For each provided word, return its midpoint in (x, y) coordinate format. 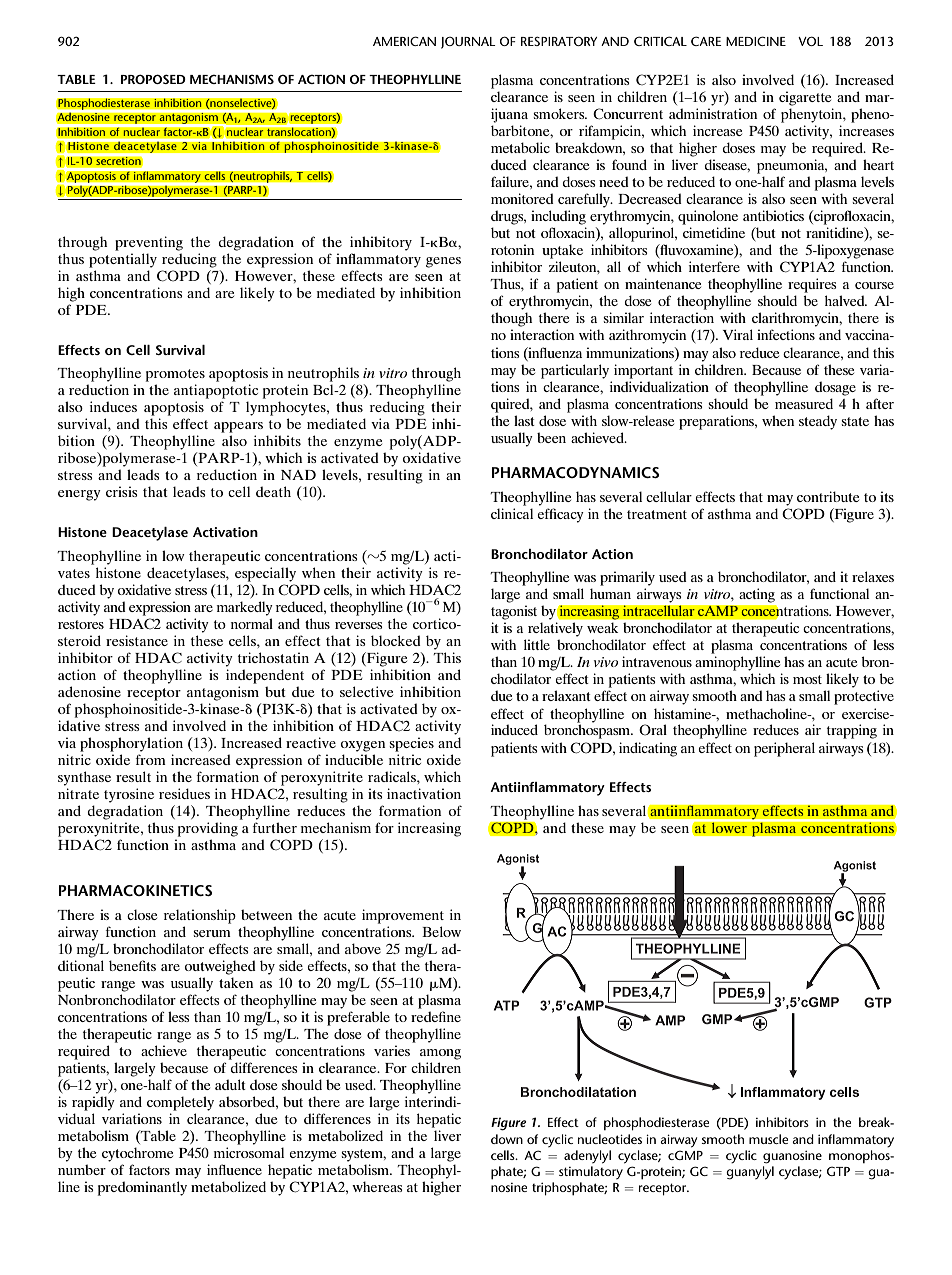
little (537, 644)
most (807, 679)
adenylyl (587, 1157)
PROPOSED (153, 79)
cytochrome (137, 1154)
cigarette (805, 98)
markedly (245, 608)
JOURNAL (468, 43)
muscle (768, 1139)
